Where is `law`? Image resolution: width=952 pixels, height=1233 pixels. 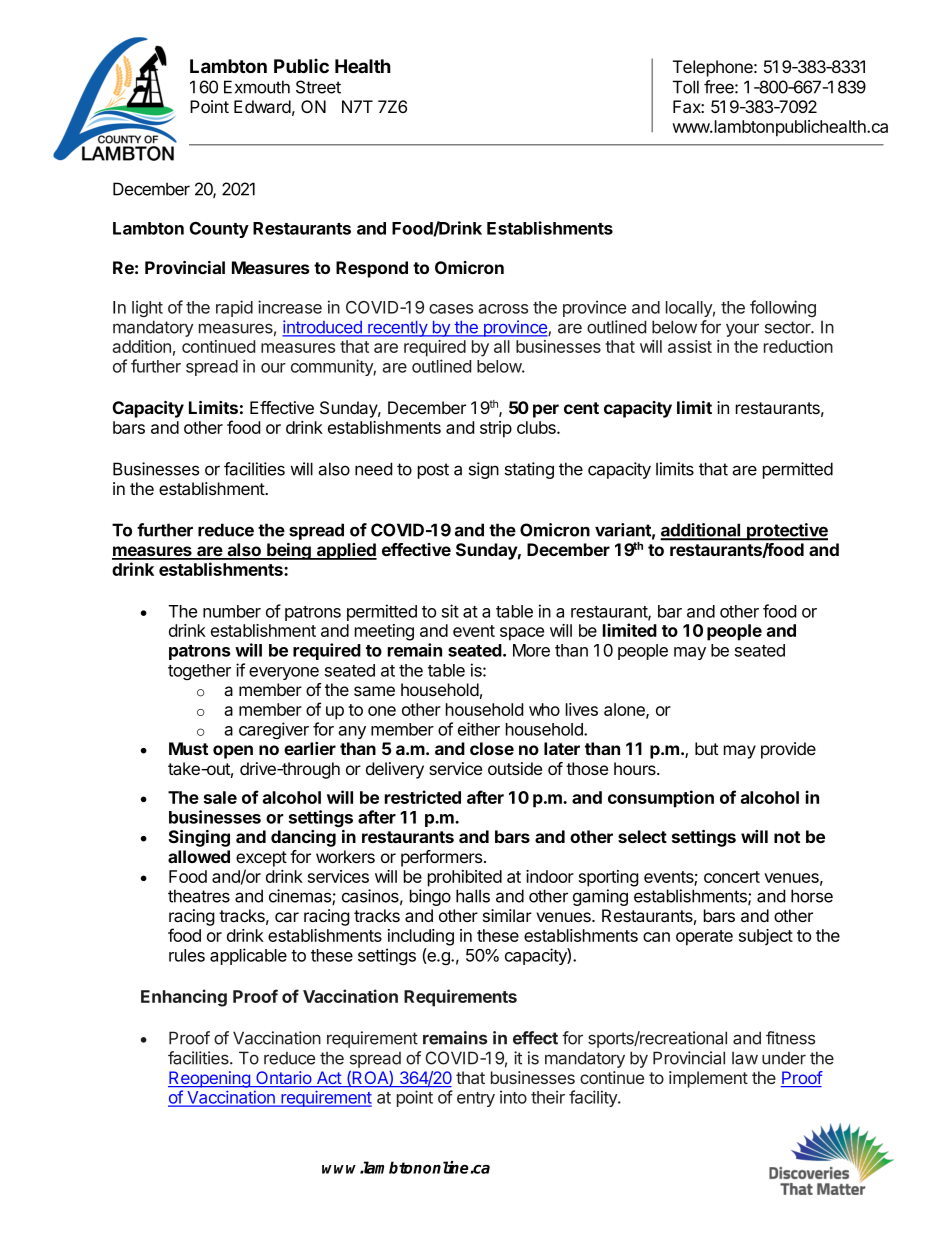 law is located at coordinates (745, 1058).
